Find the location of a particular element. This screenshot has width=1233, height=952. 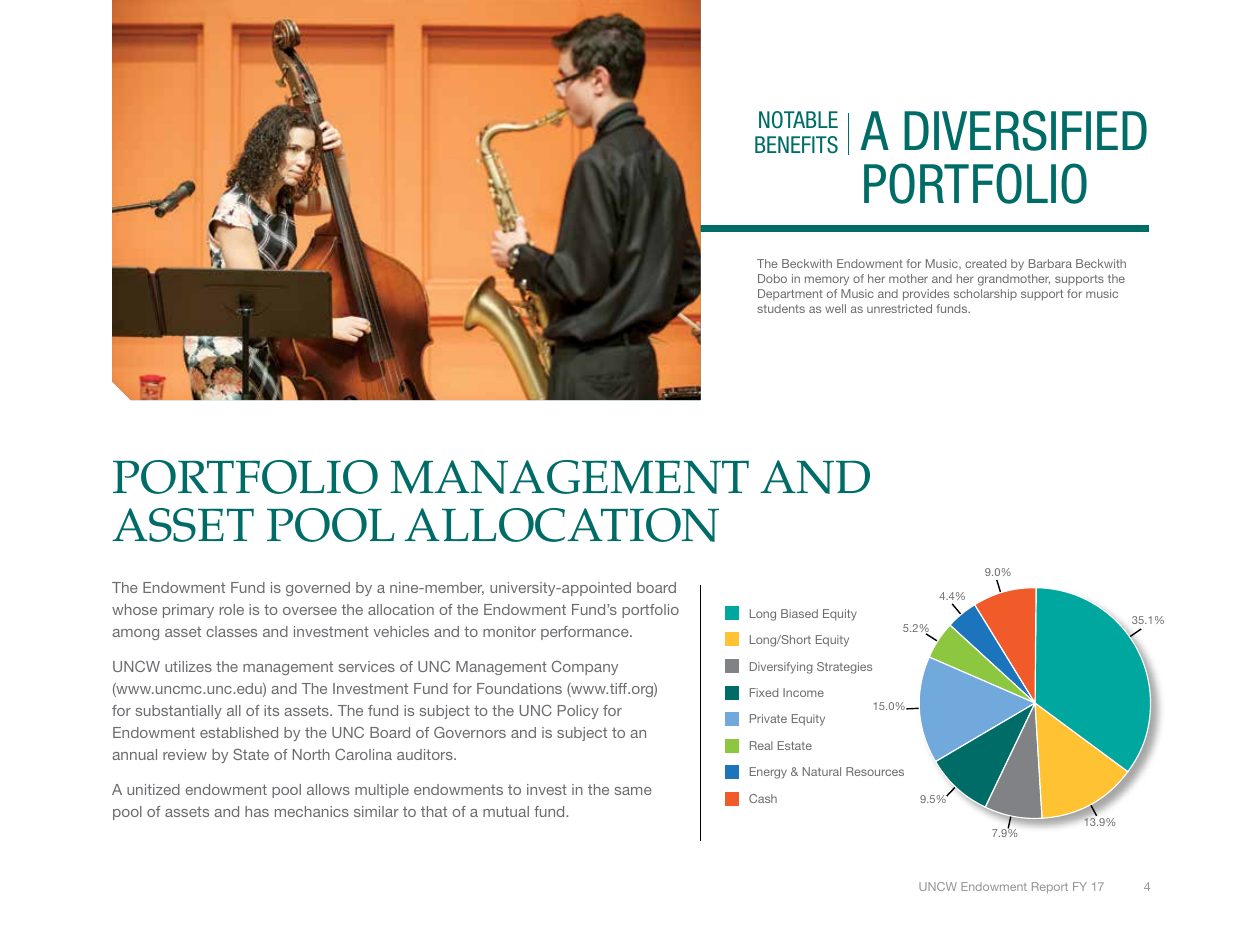

governed is located at coordinates (318, 589).
